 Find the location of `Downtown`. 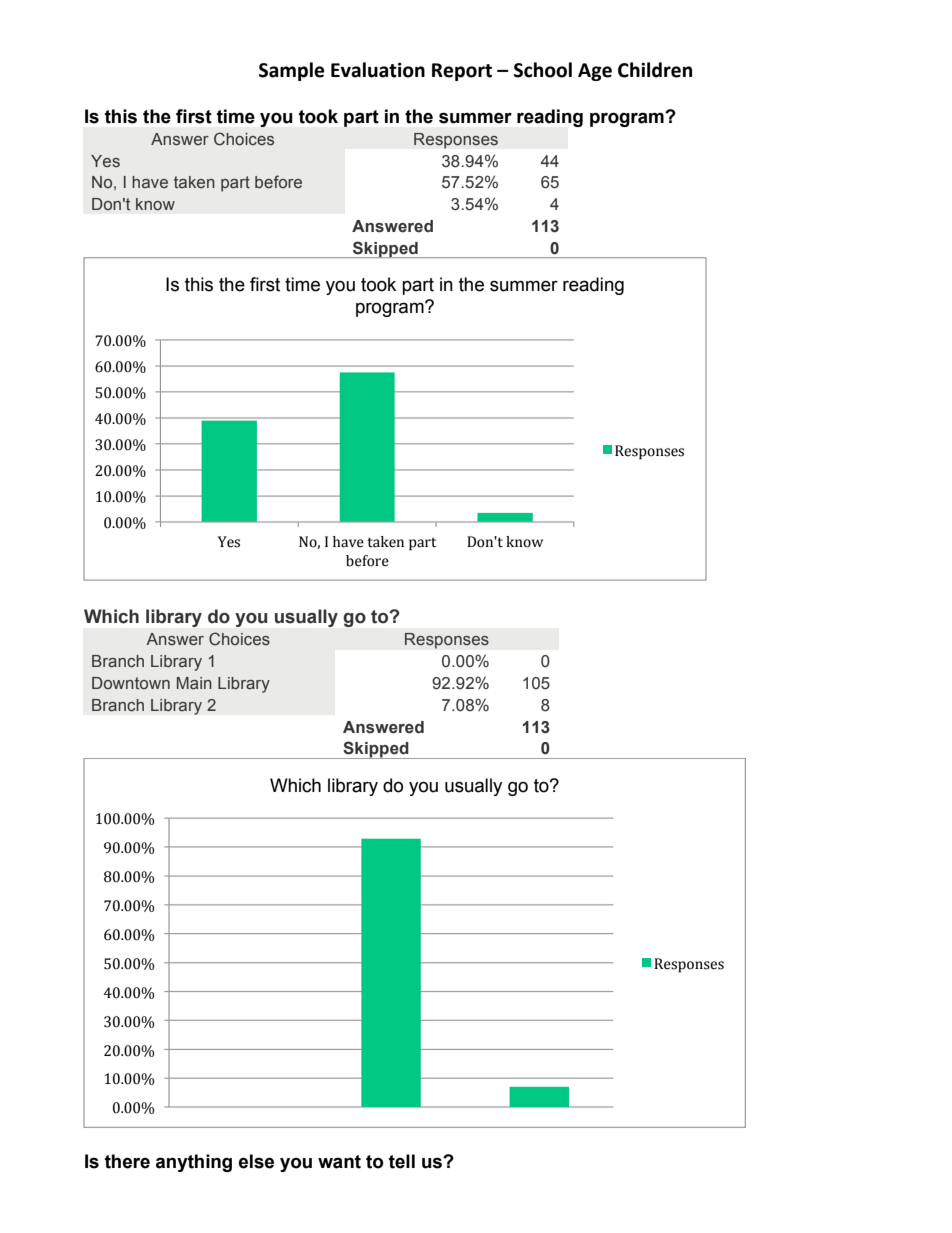

Downtown is located at coordinates (131, 683).
